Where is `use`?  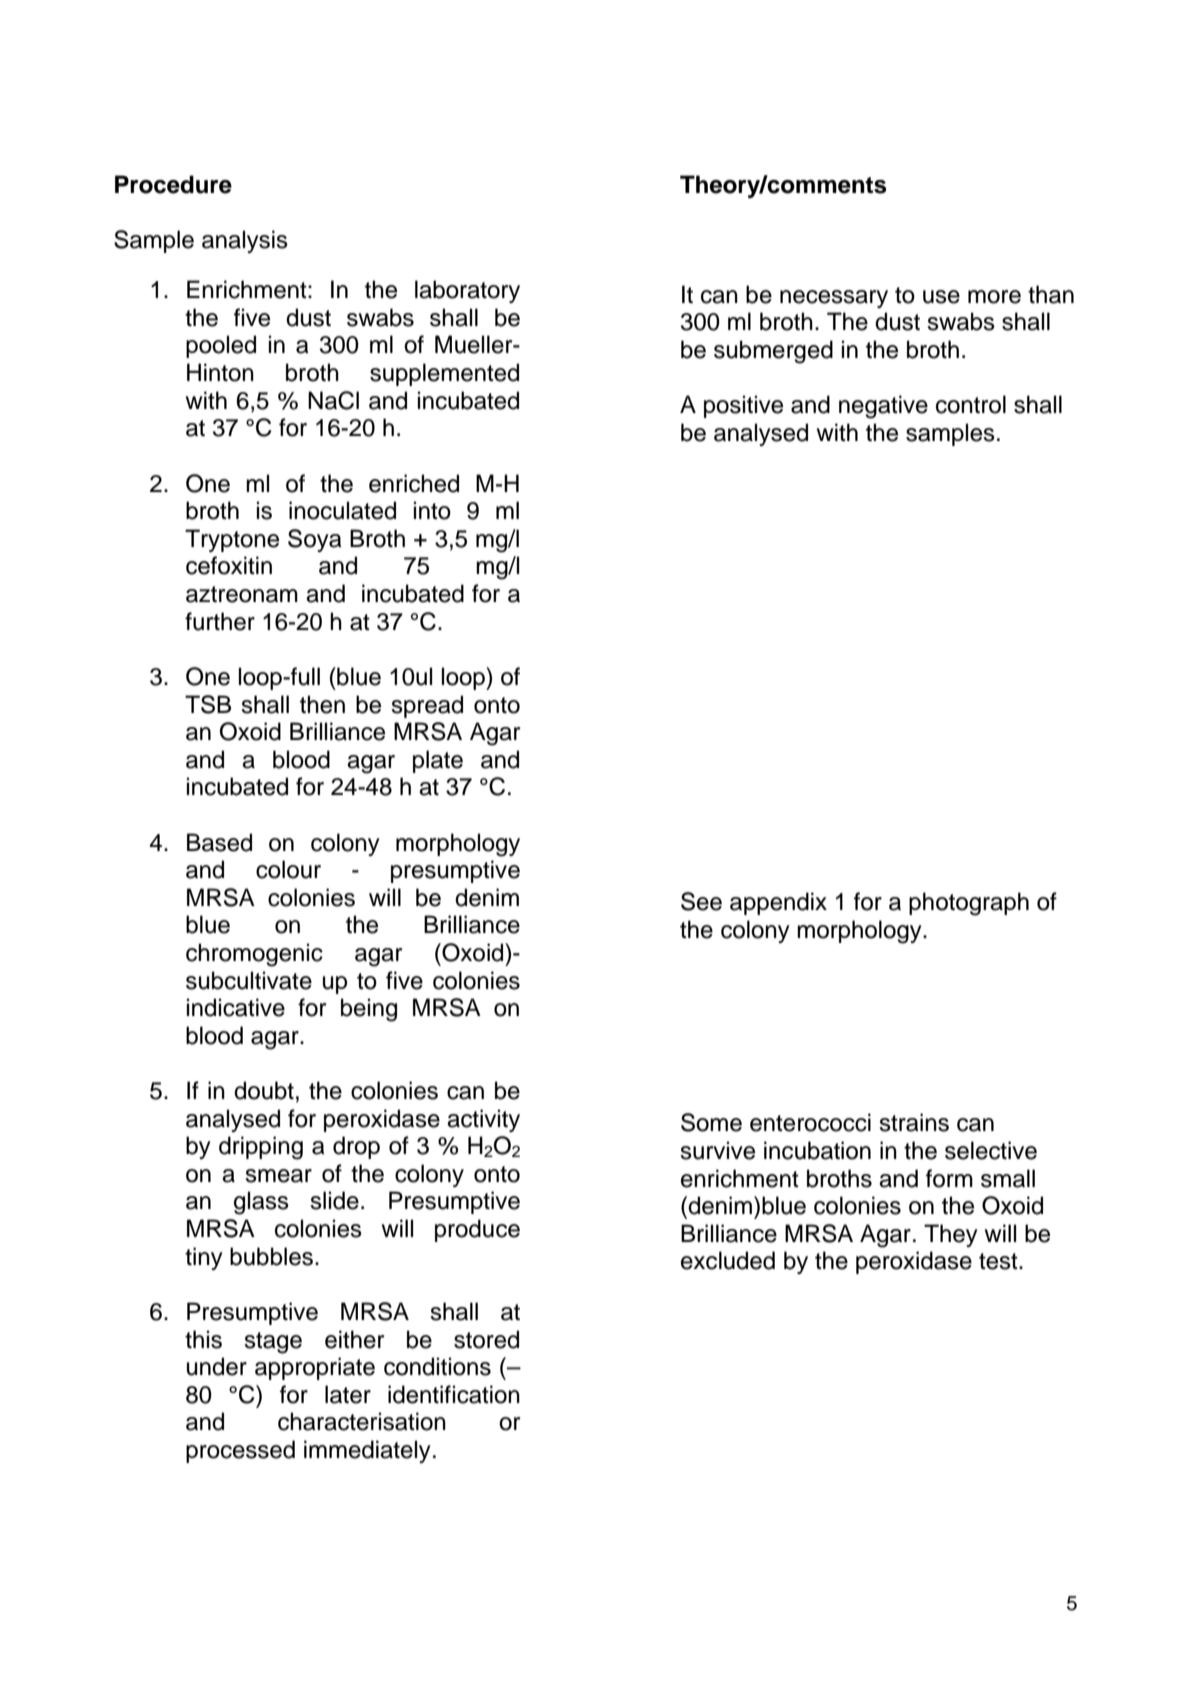
use is located at coordinates (941, 297).
